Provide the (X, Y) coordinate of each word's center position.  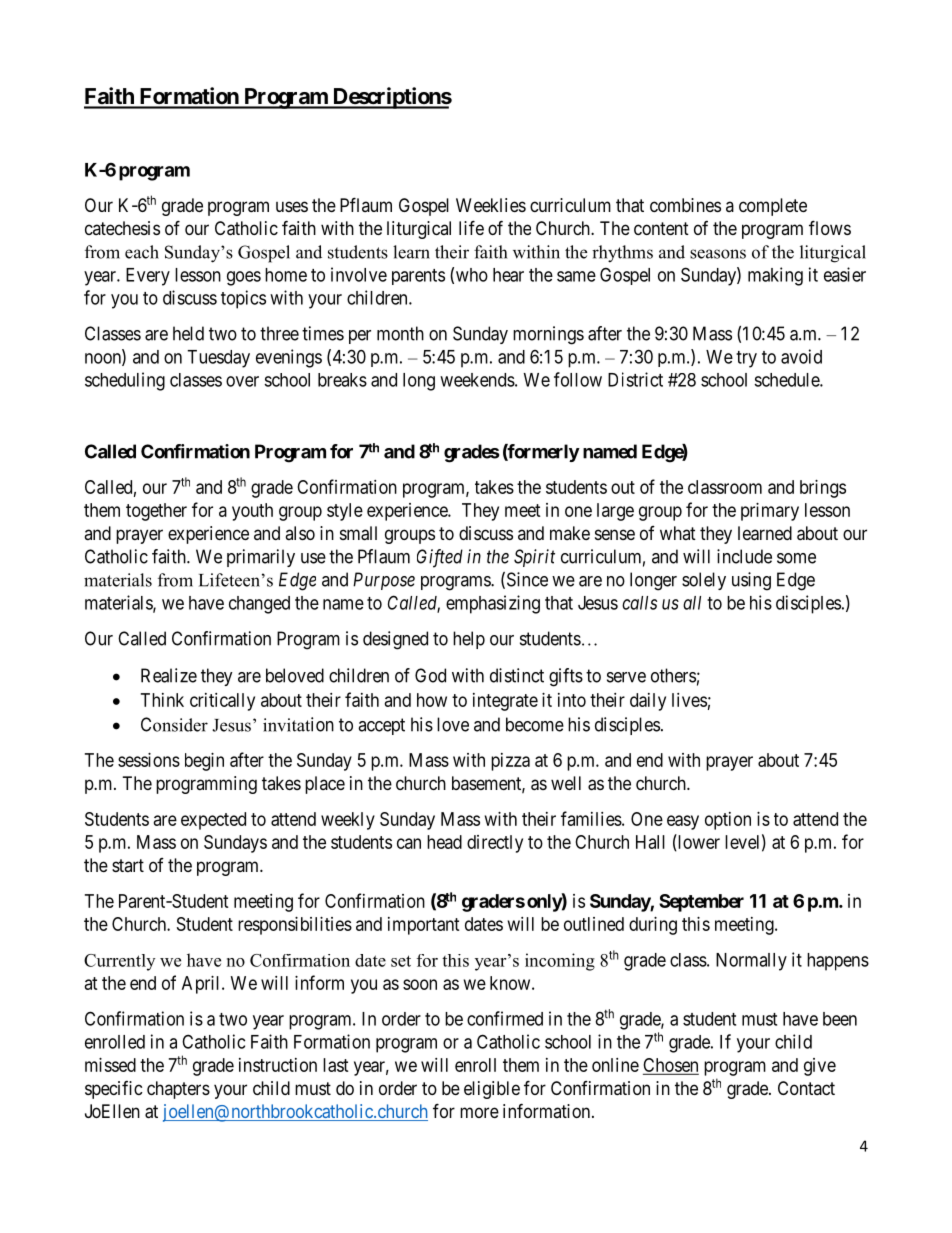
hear (508, 275)
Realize (169, 675)
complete (773, 207)
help (469, 640)
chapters (178, 1090)
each (142, 252)
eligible (492, 1090)
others (673, 675)
